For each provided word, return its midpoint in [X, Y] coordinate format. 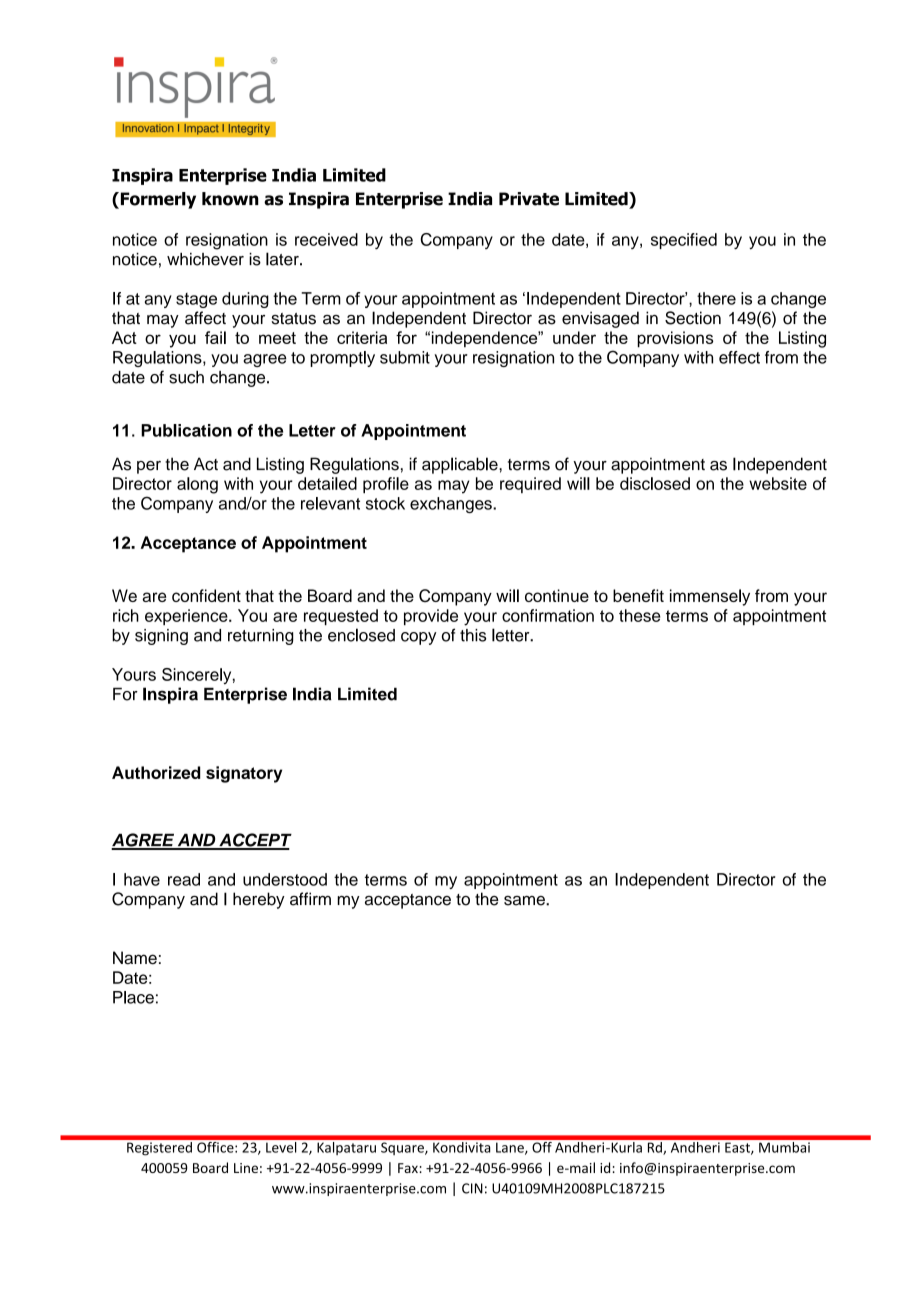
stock [385, 503]
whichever [205, 259]
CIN [472, 1188]
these [639, 615]
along [197, 485]
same [525, 901]
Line [246, 1168]
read [184, 879]
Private [529, 199]
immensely [710, 597]
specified [684, 241]
